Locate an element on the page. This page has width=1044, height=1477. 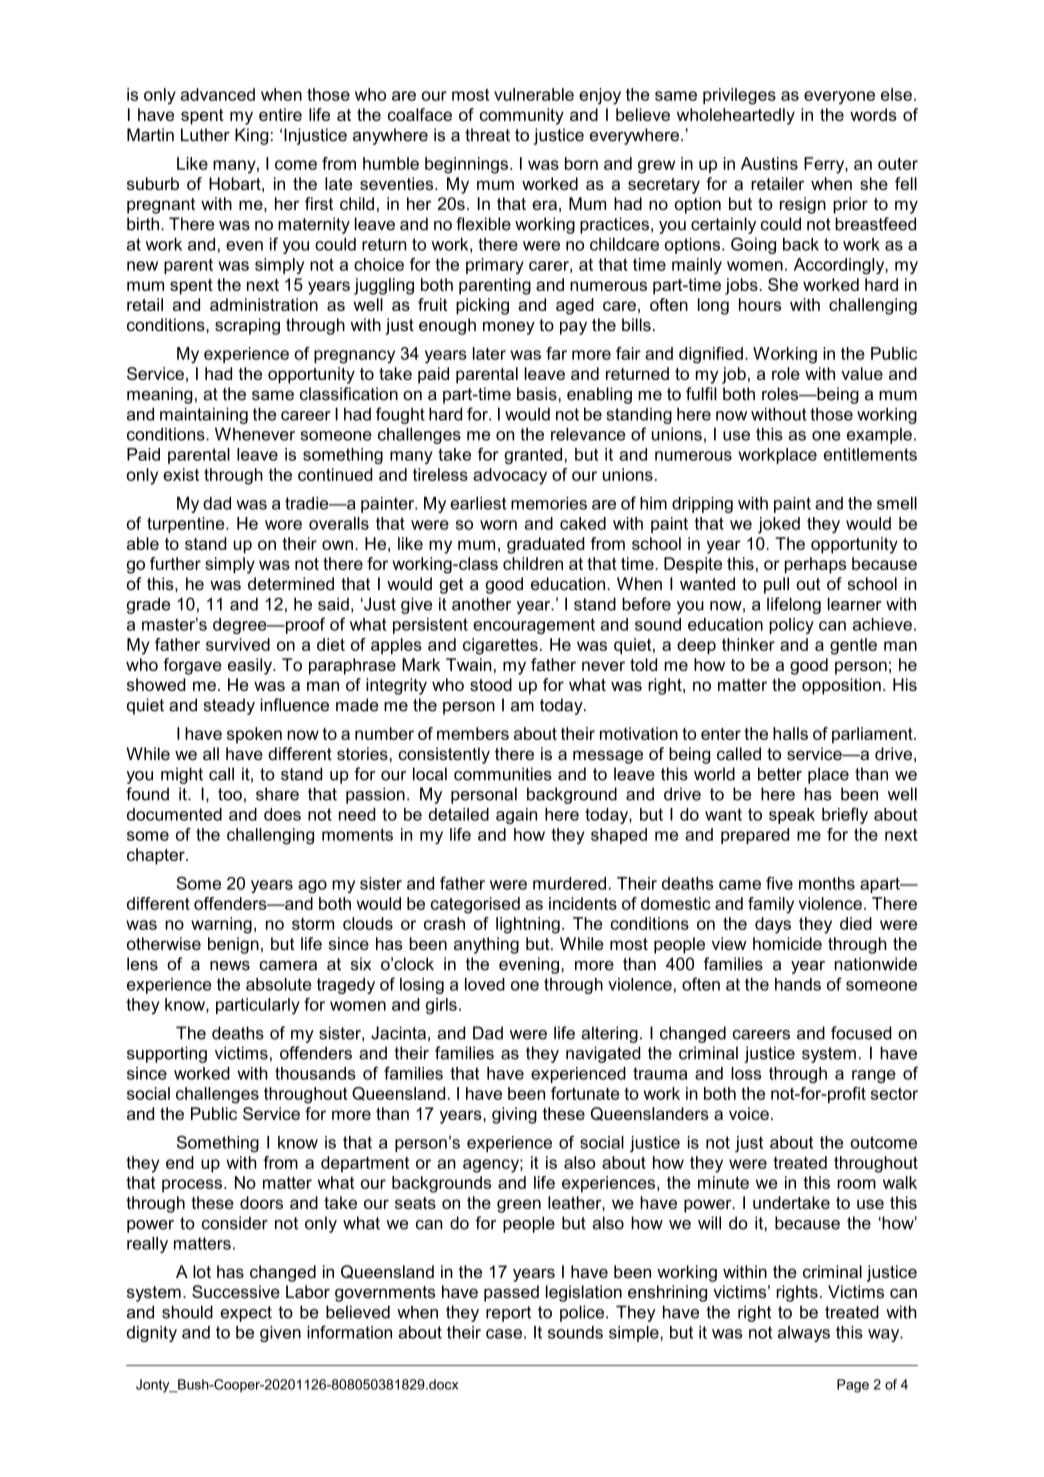
Luther is located at coordinates (205, 135).
